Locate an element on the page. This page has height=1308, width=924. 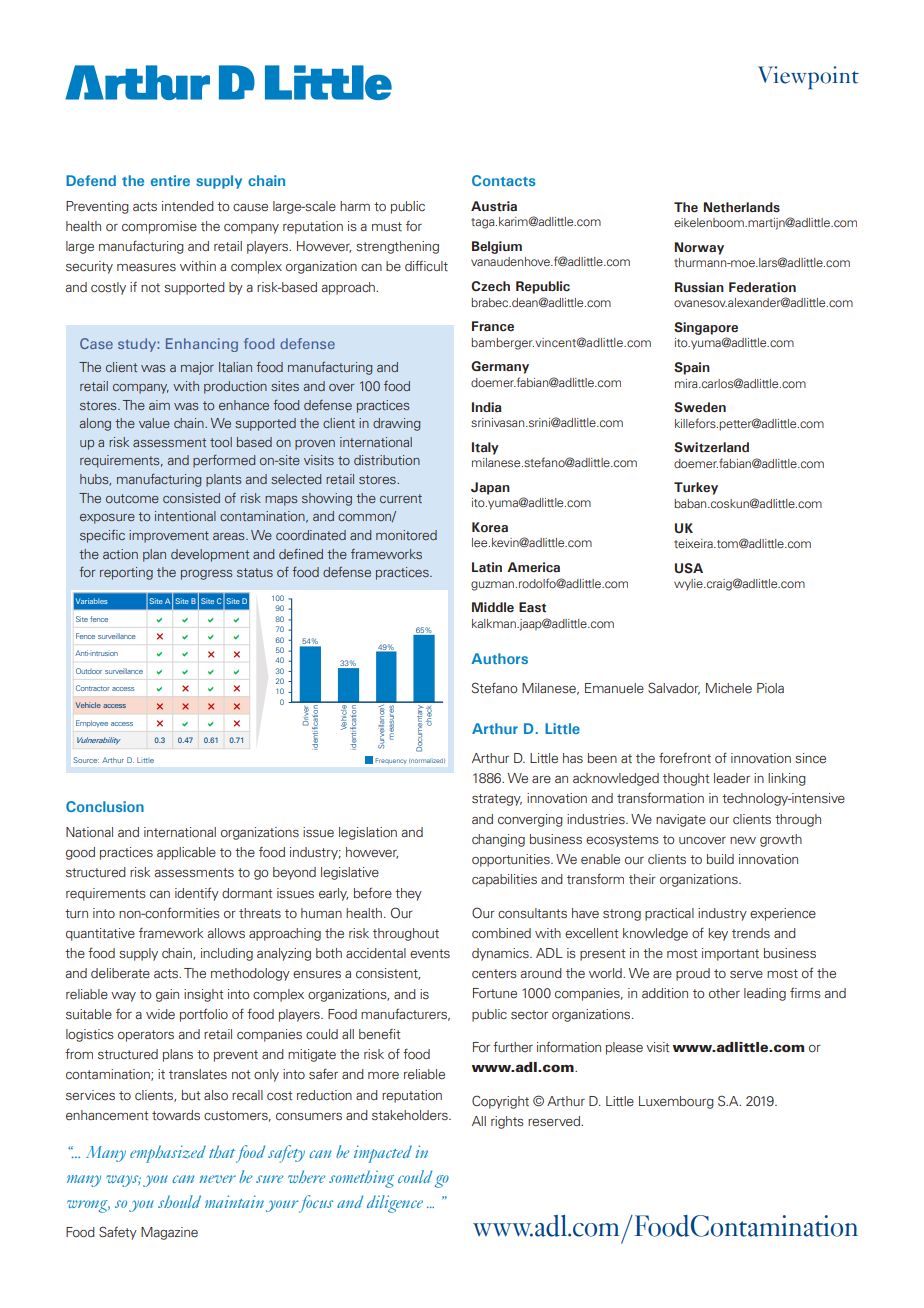
diligence is located at coordinates (395, 1204).
